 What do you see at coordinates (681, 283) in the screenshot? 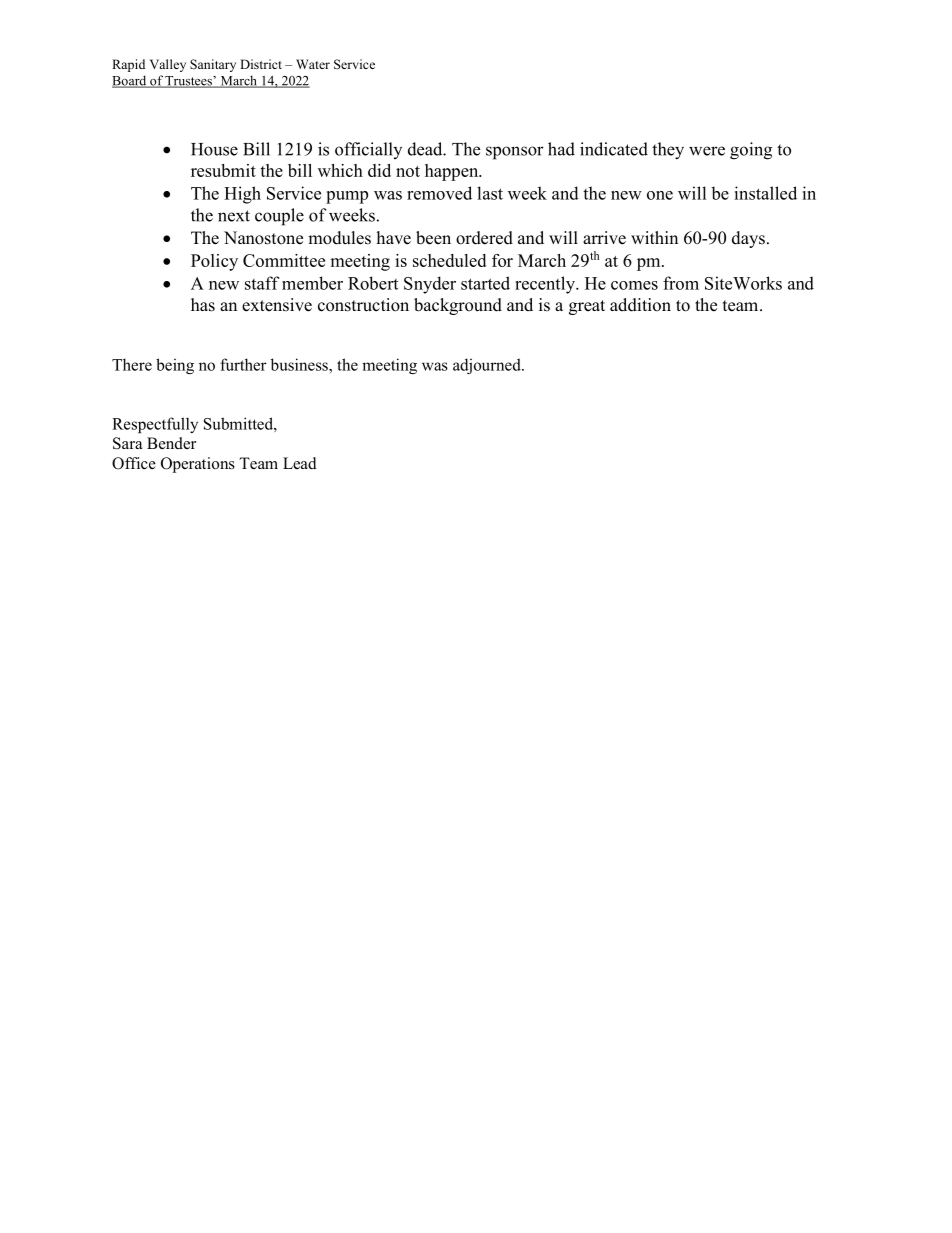
I see `from` at bounding box center [681, 283].
